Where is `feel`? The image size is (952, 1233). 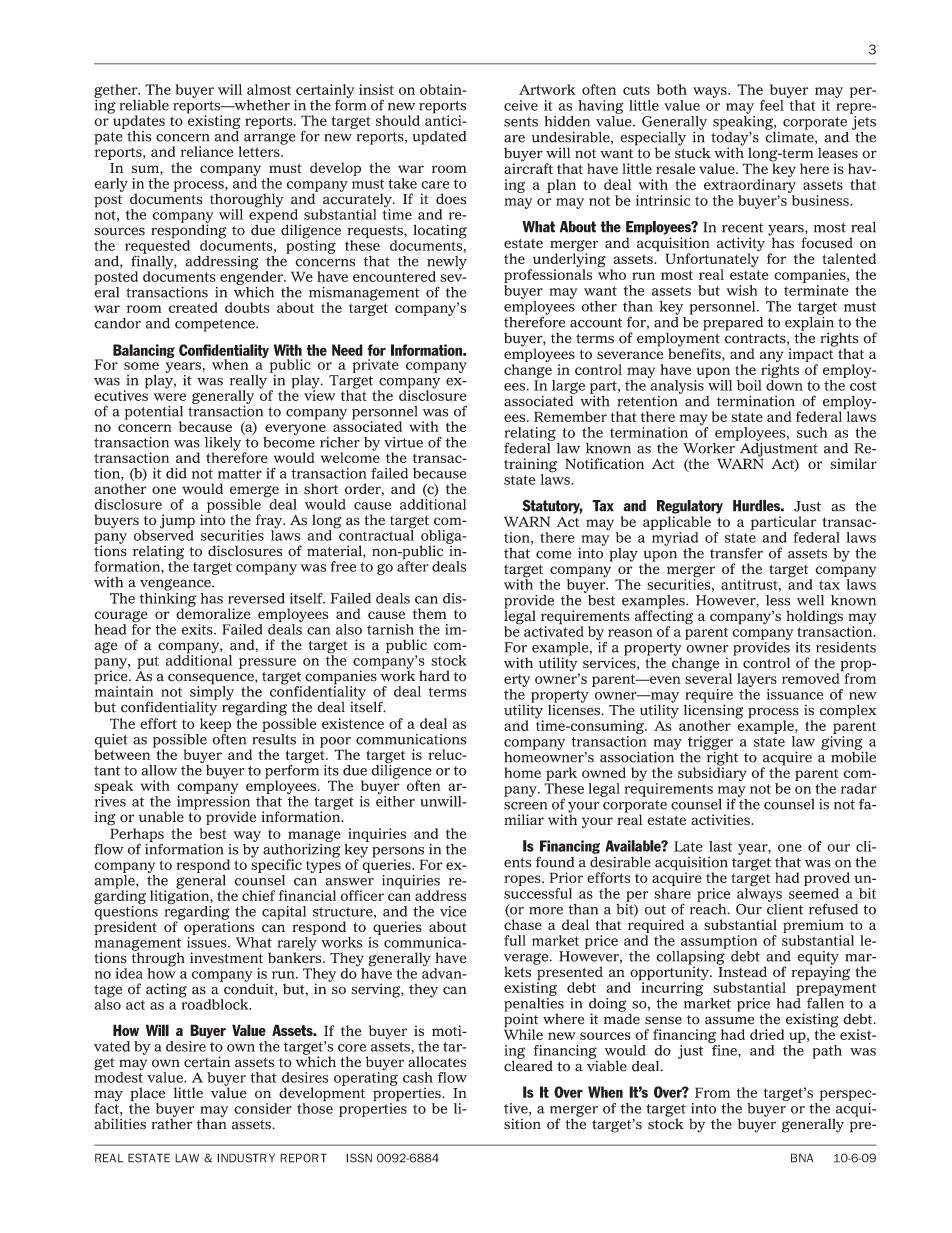 feel is located at coordinates (772, 105).
